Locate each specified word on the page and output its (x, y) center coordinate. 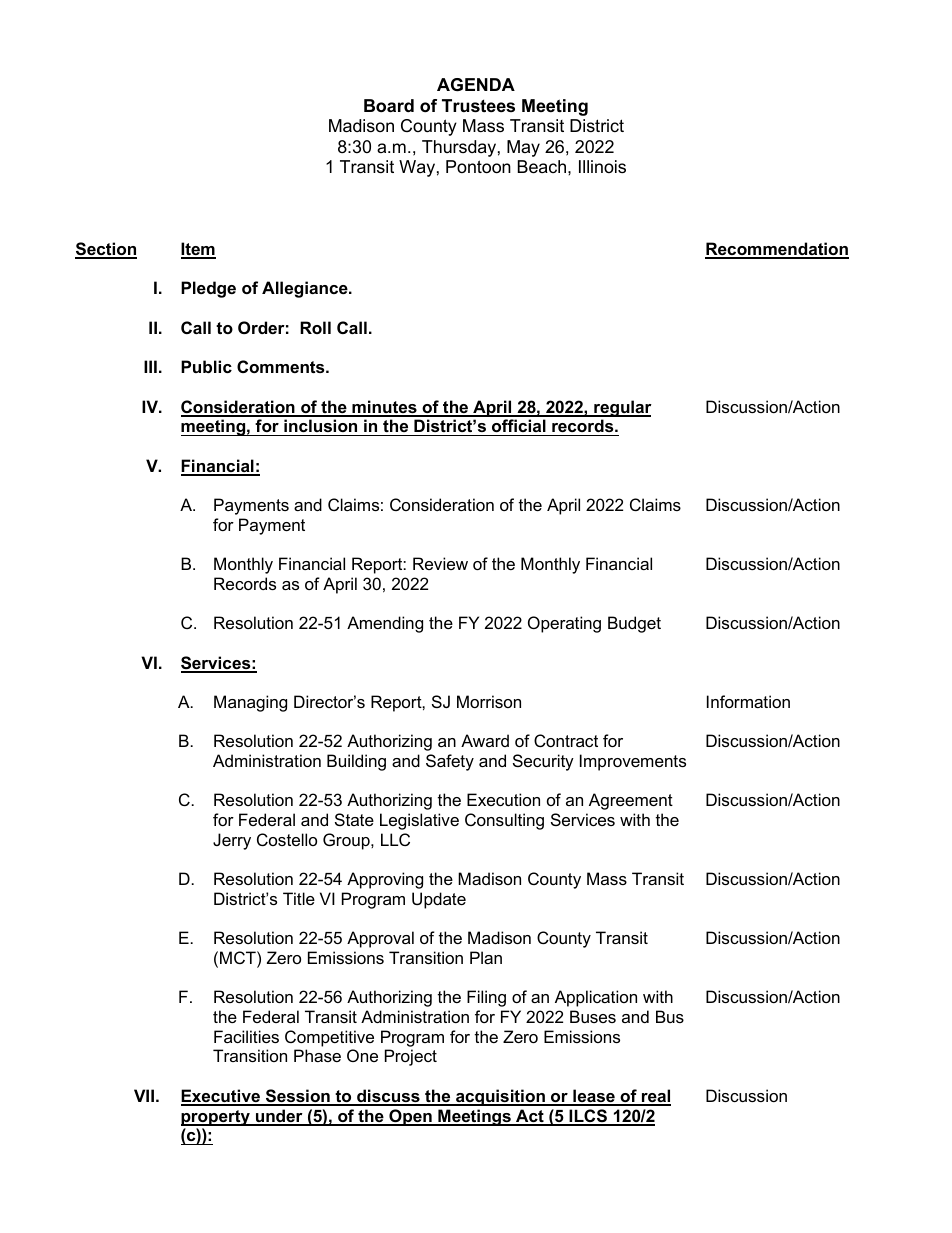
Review (440, 563)
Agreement (631, 801)
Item (198, 250)
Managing (250, 703)
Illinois (602, 167)
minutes (384, 408)
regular (622, 408)
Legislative (419, 821)
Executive (221, 1097)
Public (206, 366)
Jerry (232, 841)
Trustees (478, 106)
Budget (634, 624)
